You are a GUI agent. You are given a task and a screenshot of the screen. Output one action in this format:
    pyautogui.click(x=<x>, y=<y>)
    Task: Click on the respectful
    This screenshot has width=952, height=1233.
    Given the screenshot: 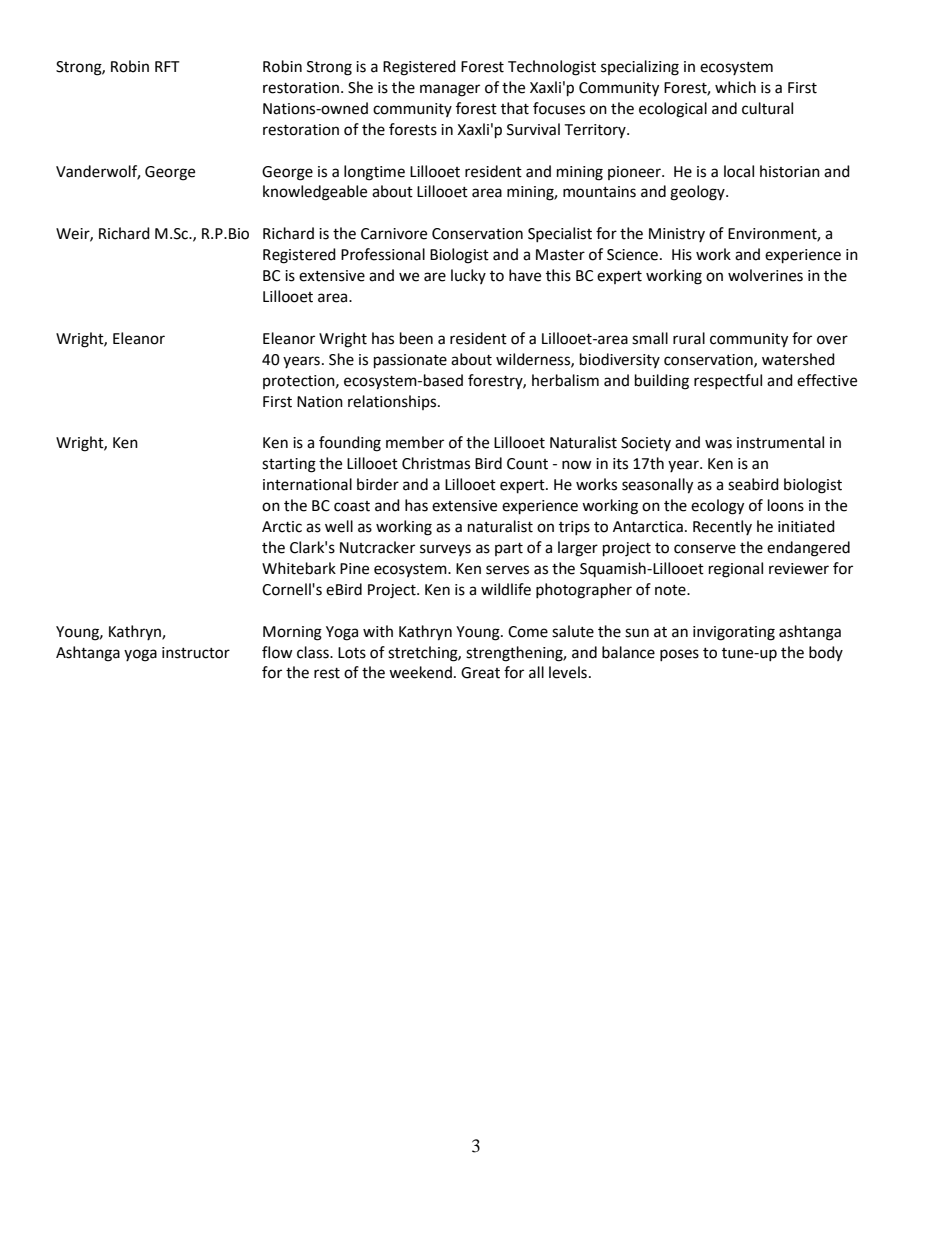 What is the action you would take?
    pyautogui.click(x=728, y=381)
